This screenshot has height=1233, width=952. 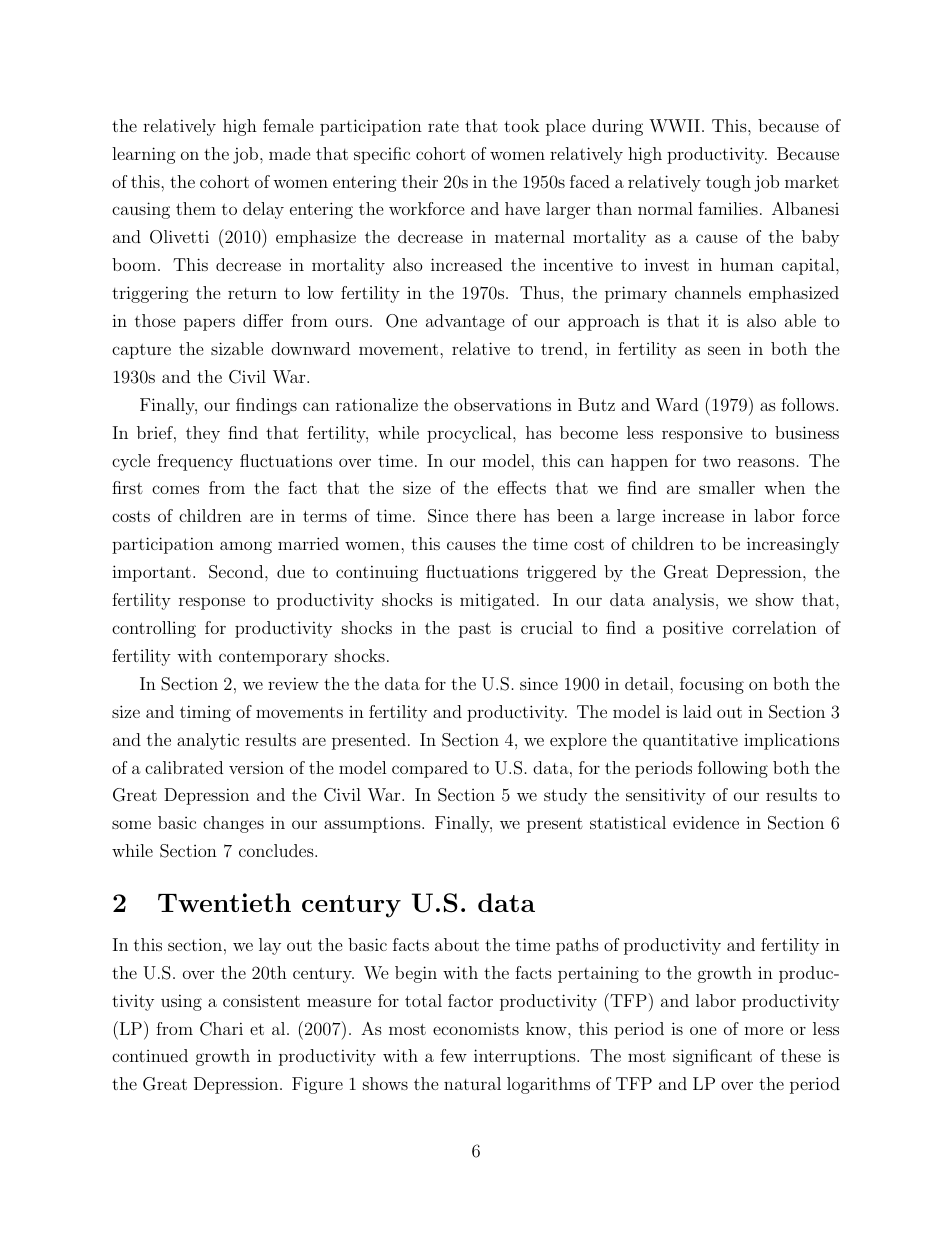 I want to click on continued, so click(x=150, y=1055).
